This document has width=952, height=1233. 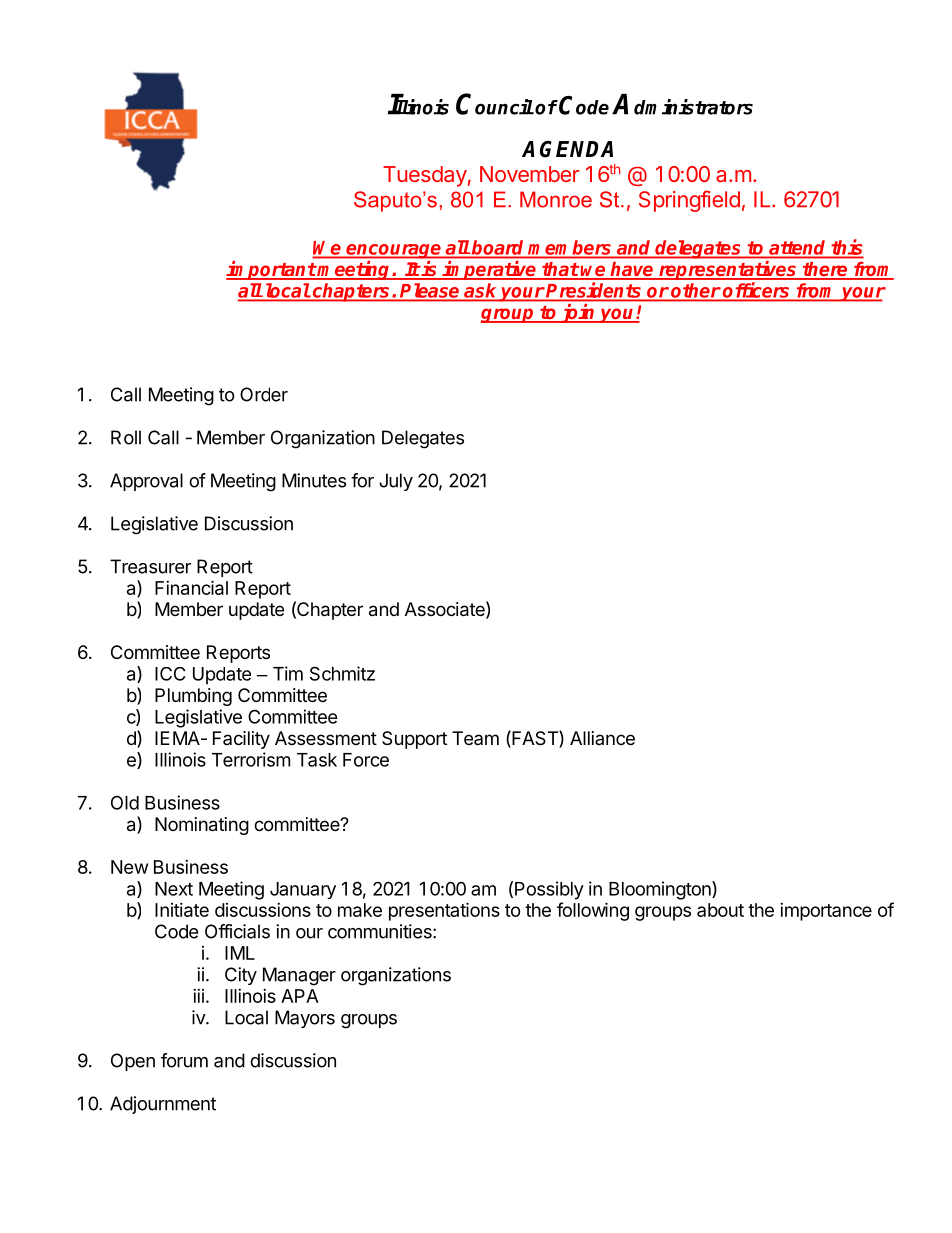 I want to click on Springfield, so click(x=689, y=201).
